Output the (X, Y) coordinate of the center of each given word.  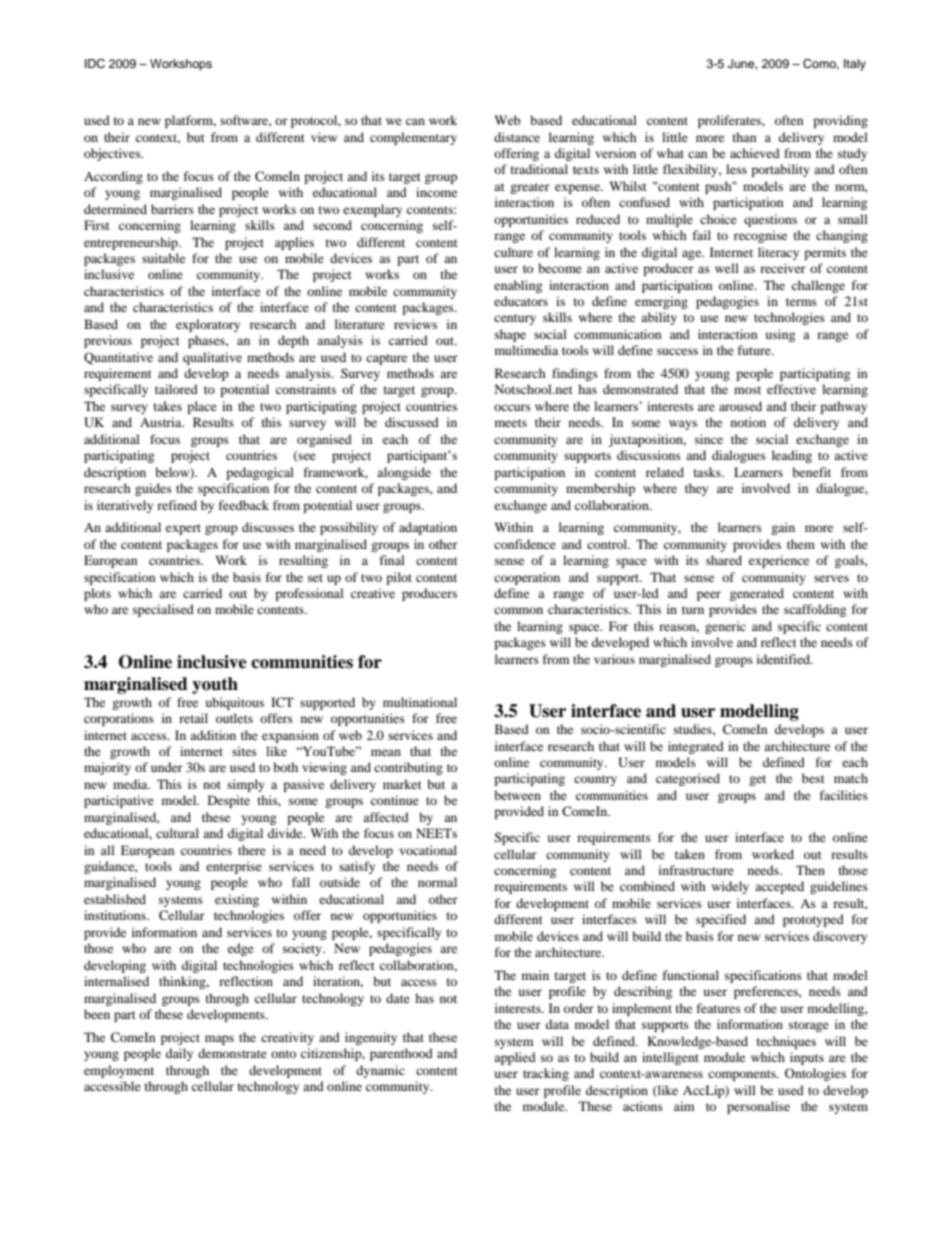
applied (515, 1058)
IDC (95, 64)
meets (511, 423)
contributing (408, 768)
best (813, 778)
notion (748, 422)
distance (517, 137)
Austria (162, 422)
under (167, 767)
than (744, 137)
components (743, 1075)
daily (179, 1054)
